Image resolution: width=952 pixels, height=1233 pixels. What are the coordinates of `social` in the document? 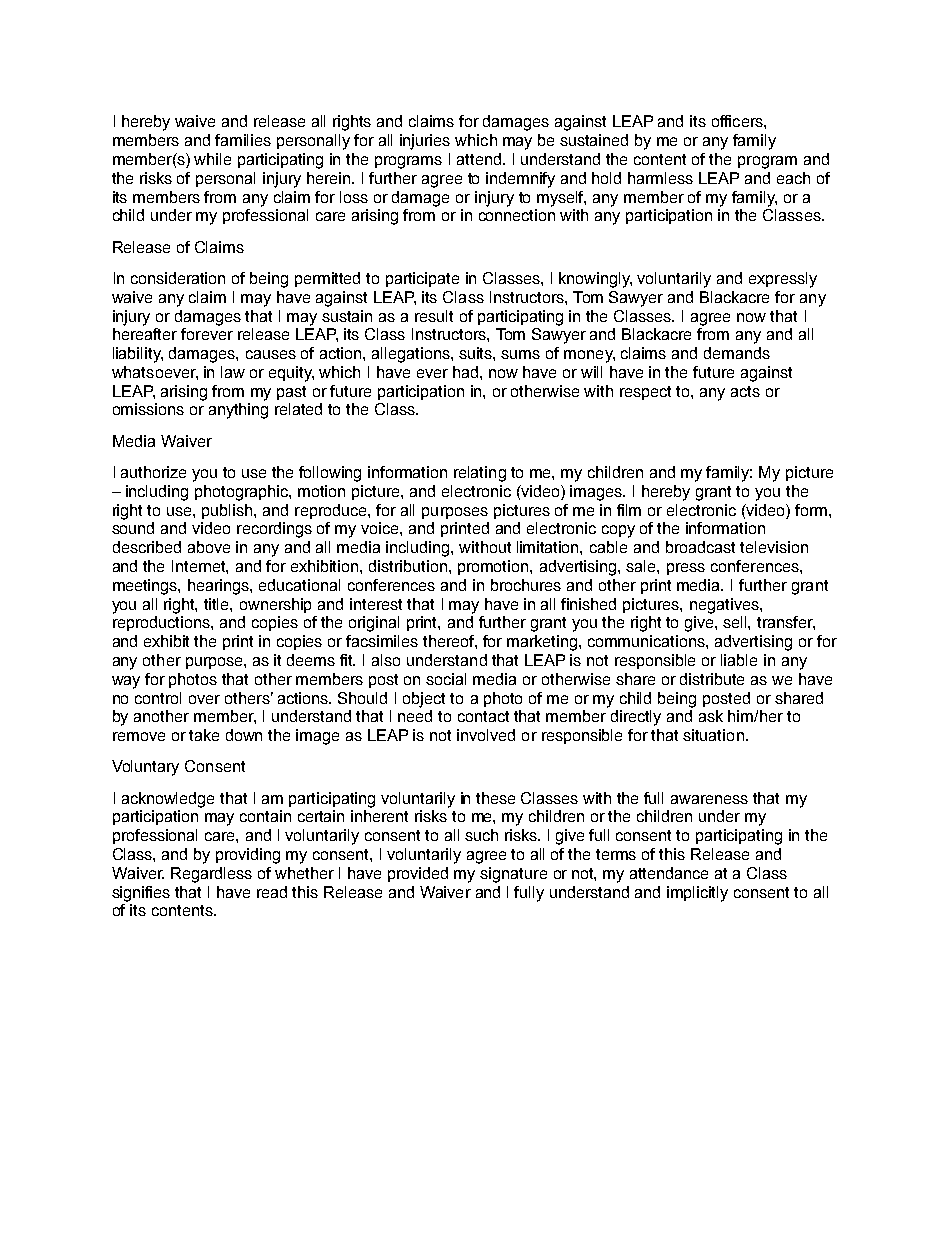 It's located at (446, 679).
